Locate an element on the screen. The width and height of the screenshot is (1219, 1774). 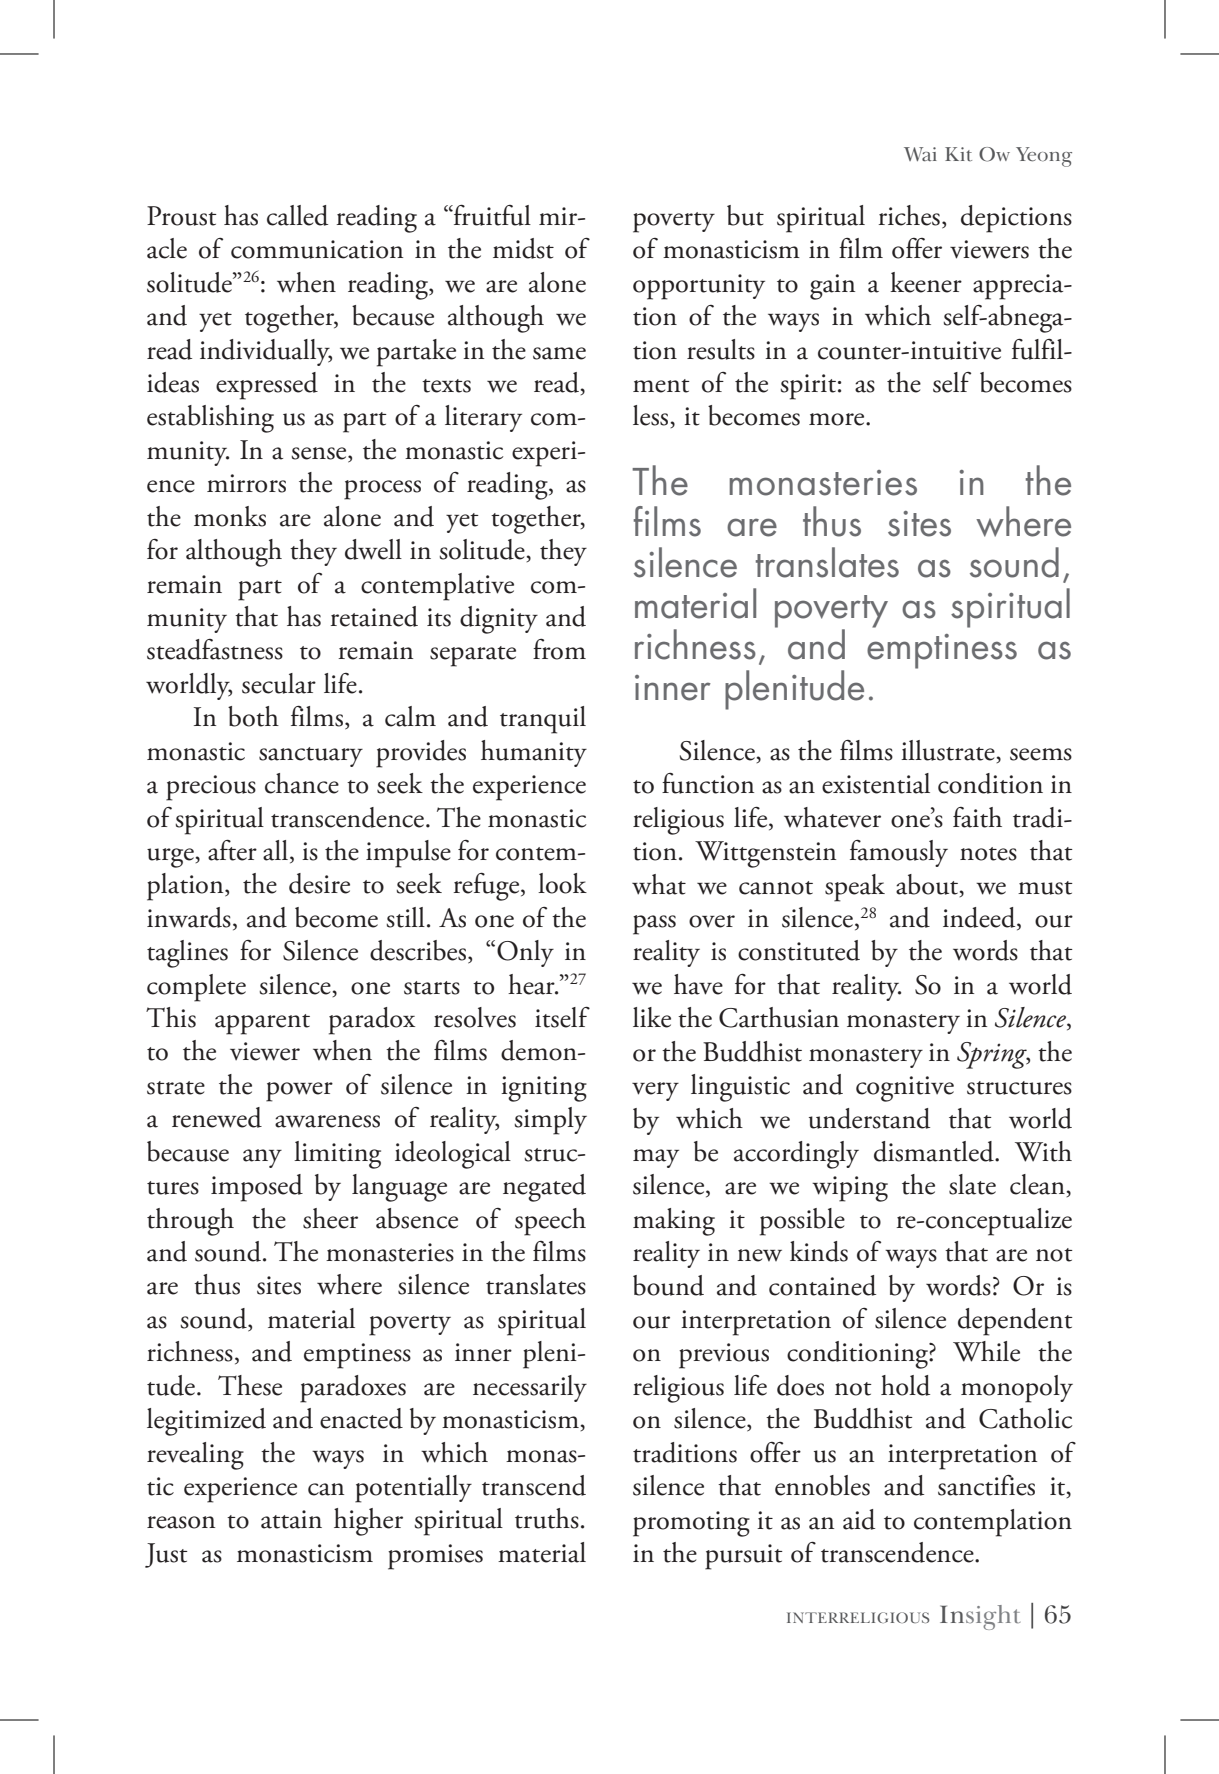
look is located at coordinates (562, 883).
